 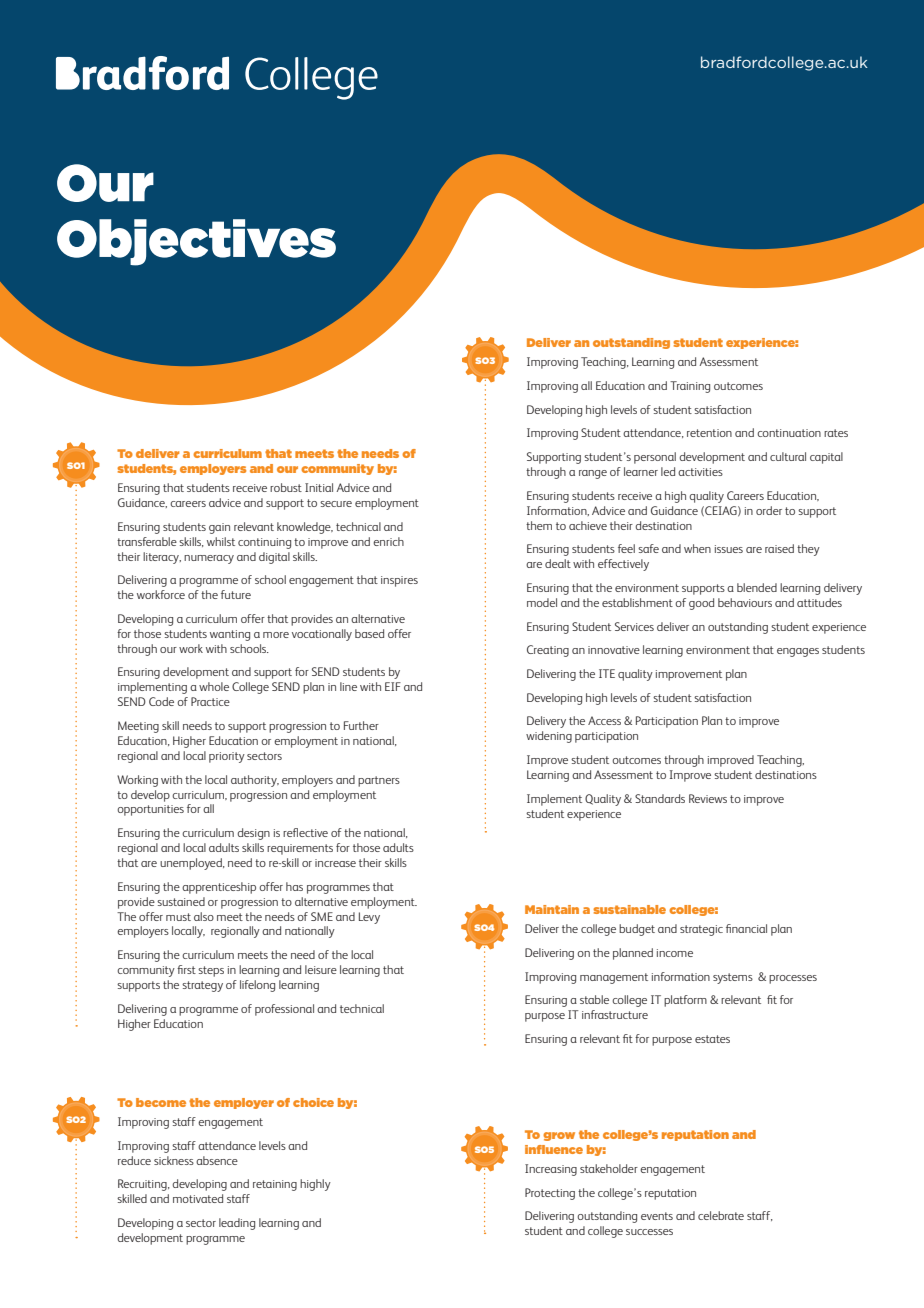 What do you see at coordinates (690, 387) in the page?
I see `Training` at bounding box center [690, 387].
